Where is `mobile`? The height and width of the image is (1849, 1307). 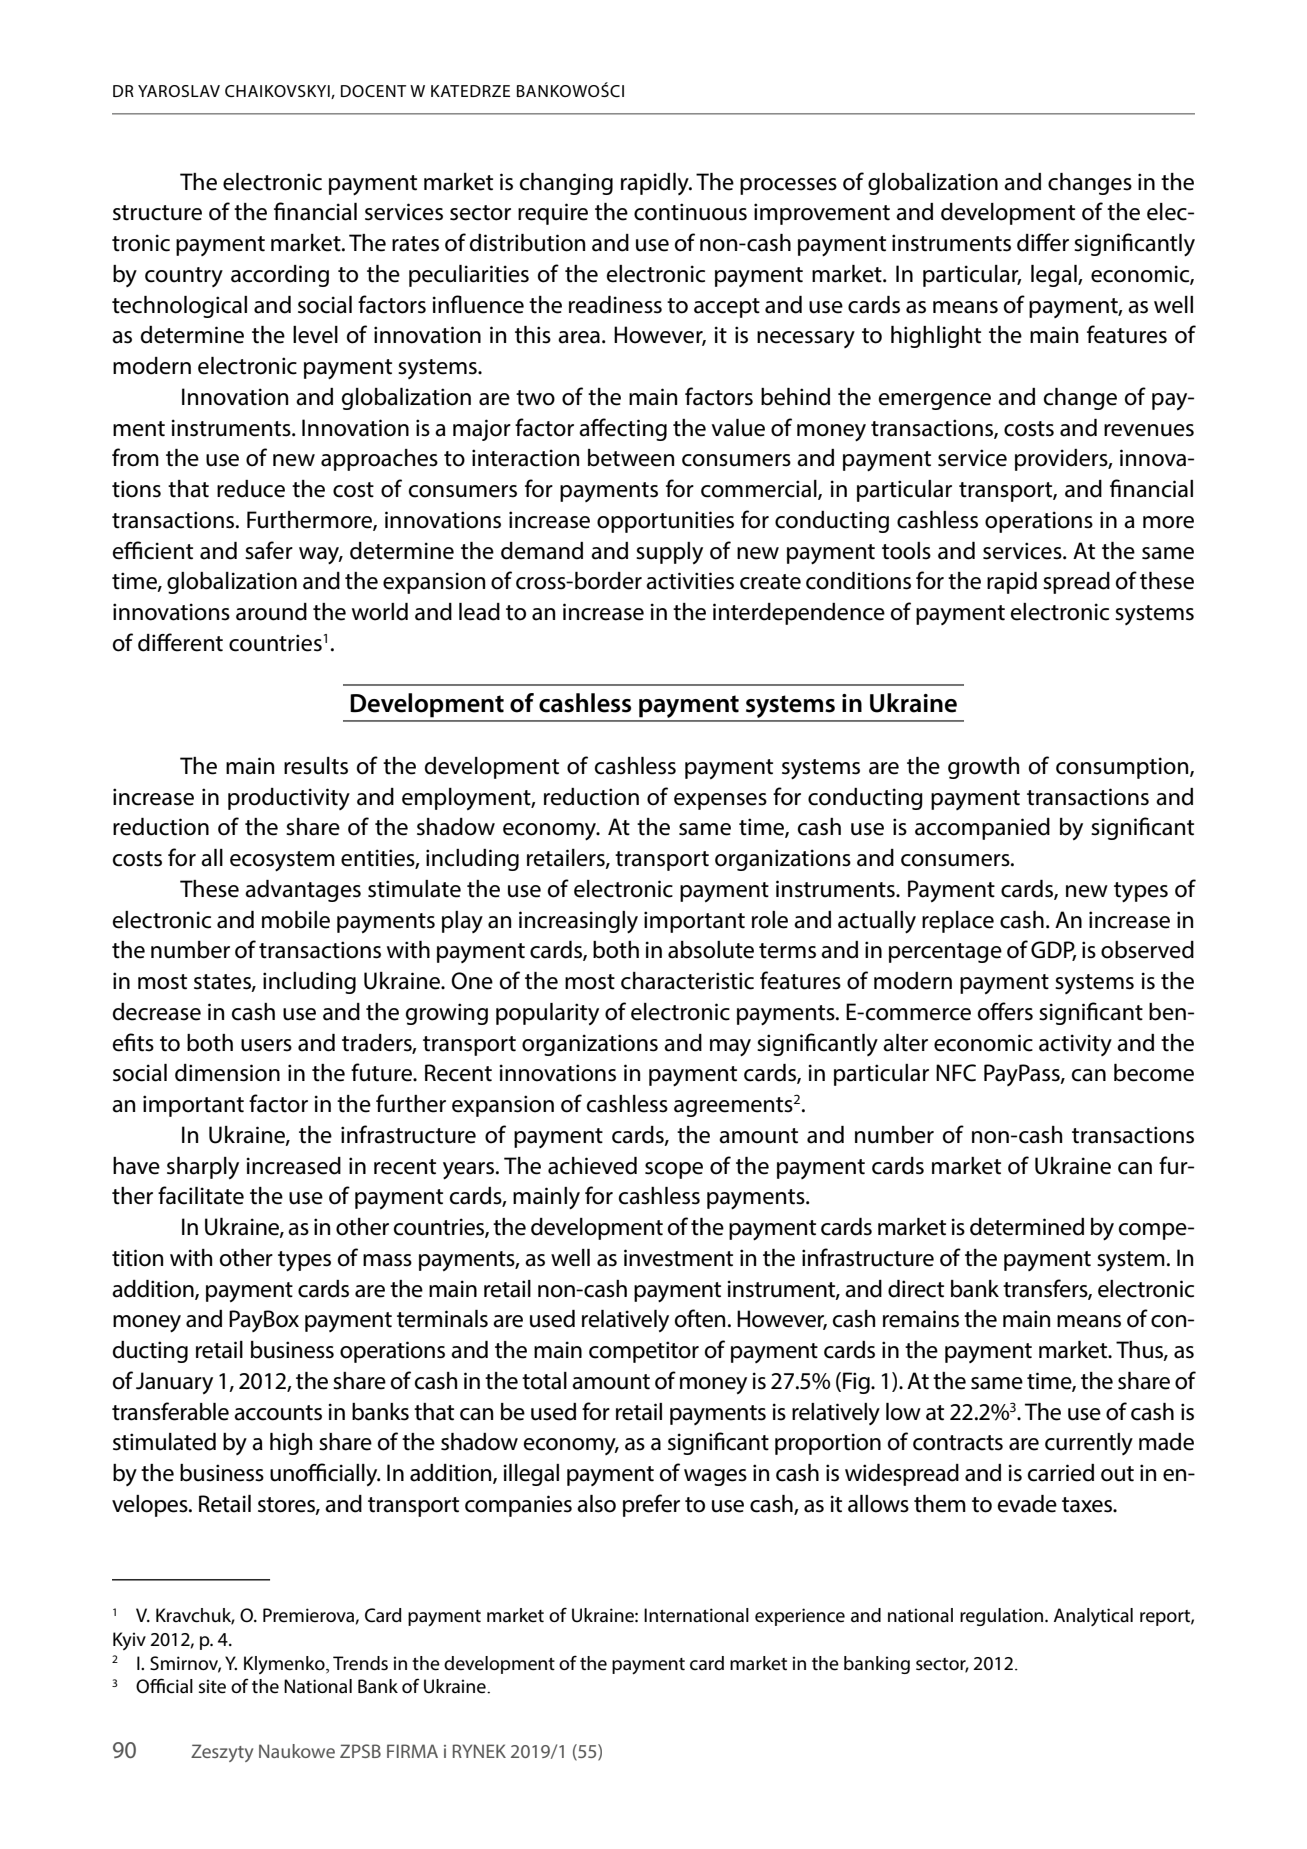 mobile is located at coordinates (296, 920).
